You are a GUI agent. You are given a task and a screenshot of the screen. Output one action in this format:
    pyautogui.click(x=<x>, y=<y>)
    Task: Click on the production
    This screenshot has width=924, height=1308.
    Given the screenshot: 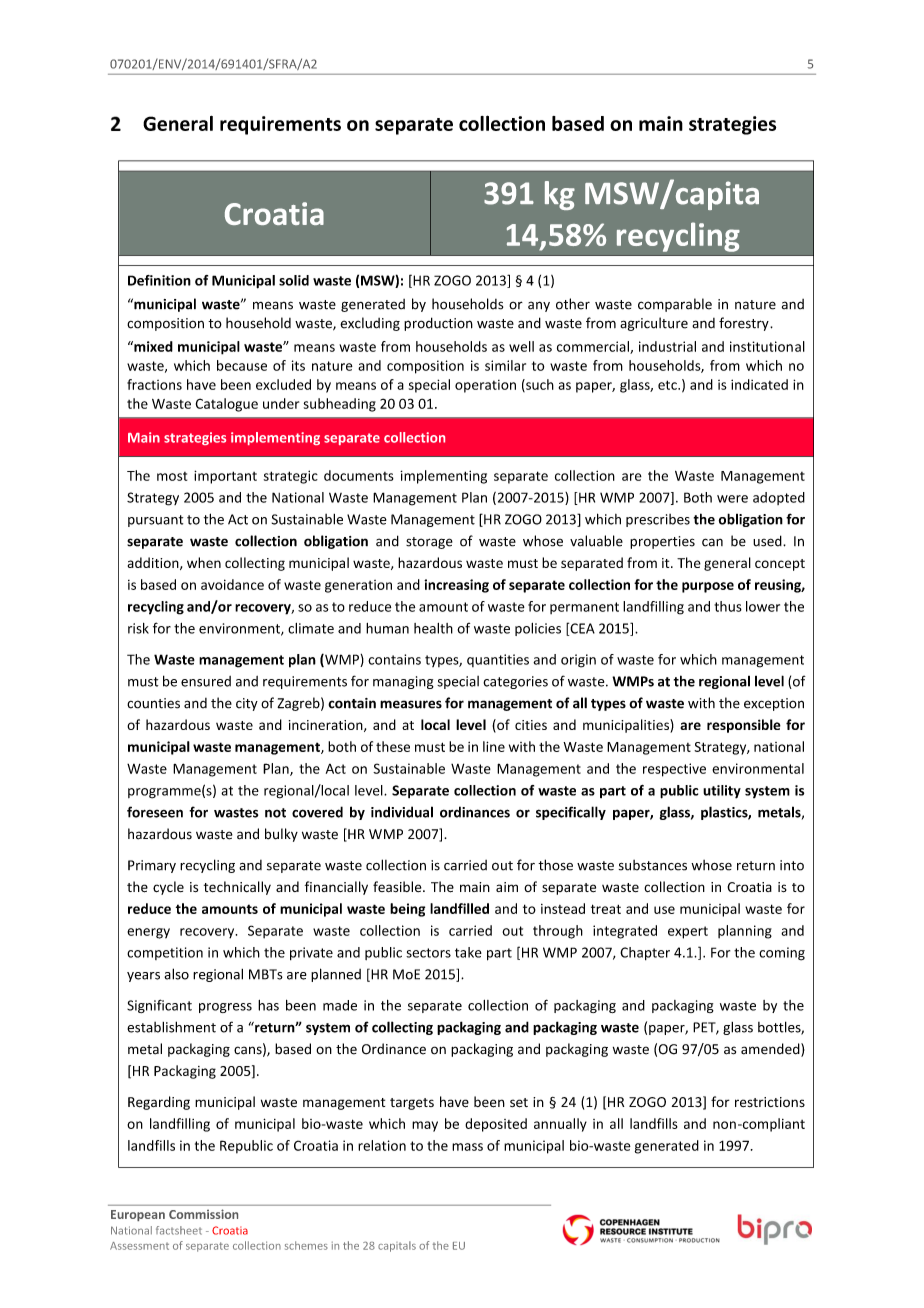 What is the action you would take?
    pyautogui.click(x=438, y=324)
